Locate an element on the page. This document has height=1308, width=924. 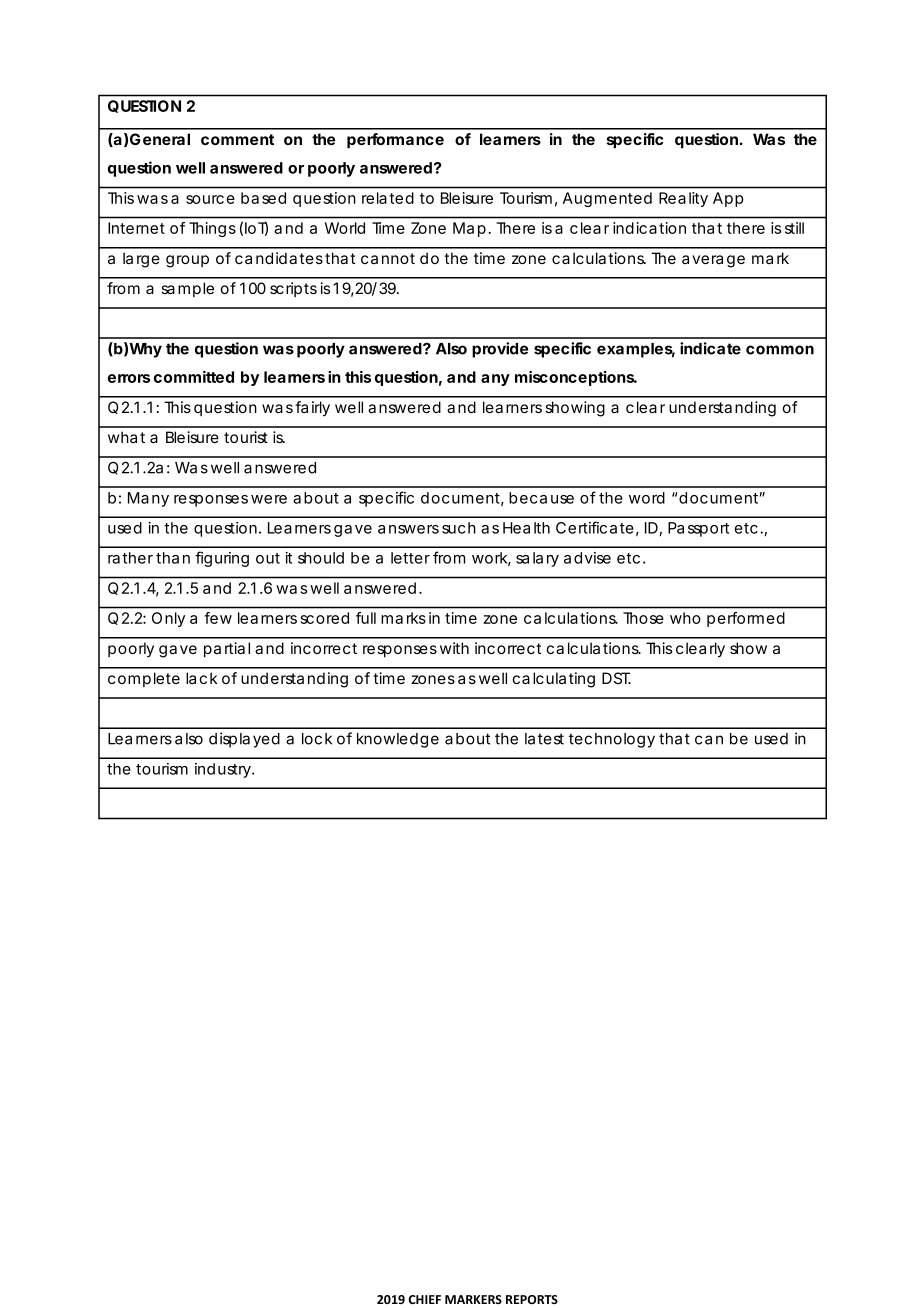
REPORTS is located at coordinates (532, 1299).
